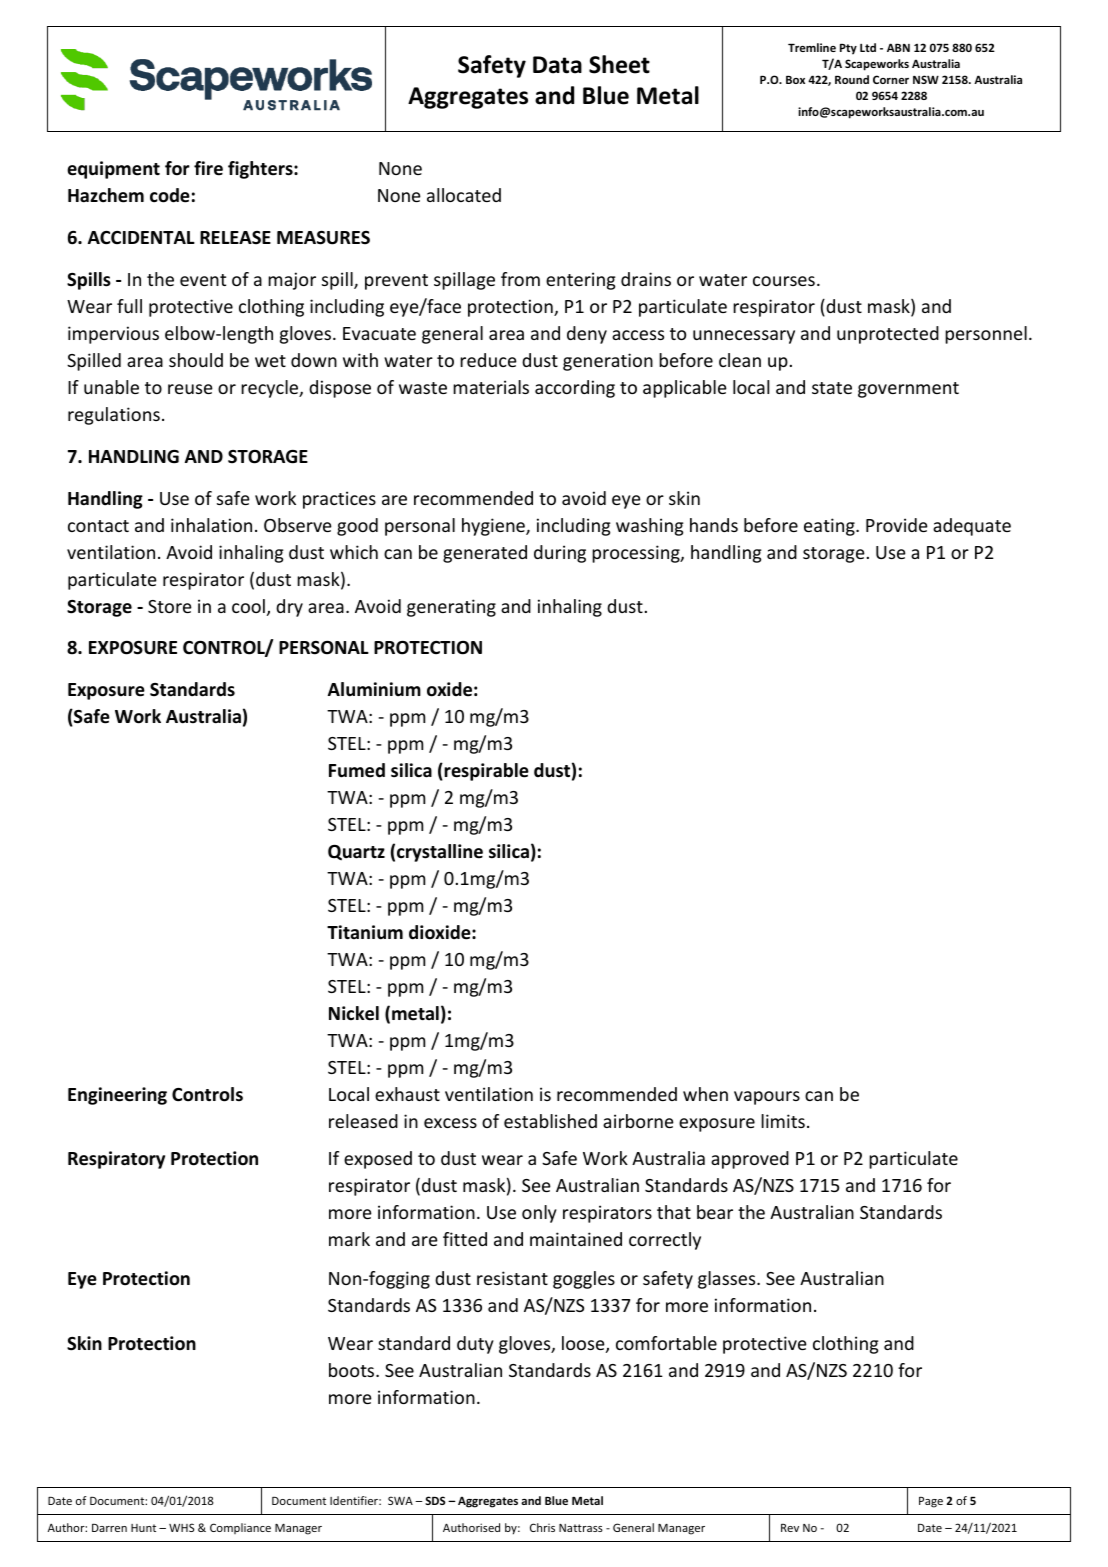 The height and width of the page is (1567, 1108). Describe the element at coordinates (208, 168) in the page. I see `fire` at that location.
